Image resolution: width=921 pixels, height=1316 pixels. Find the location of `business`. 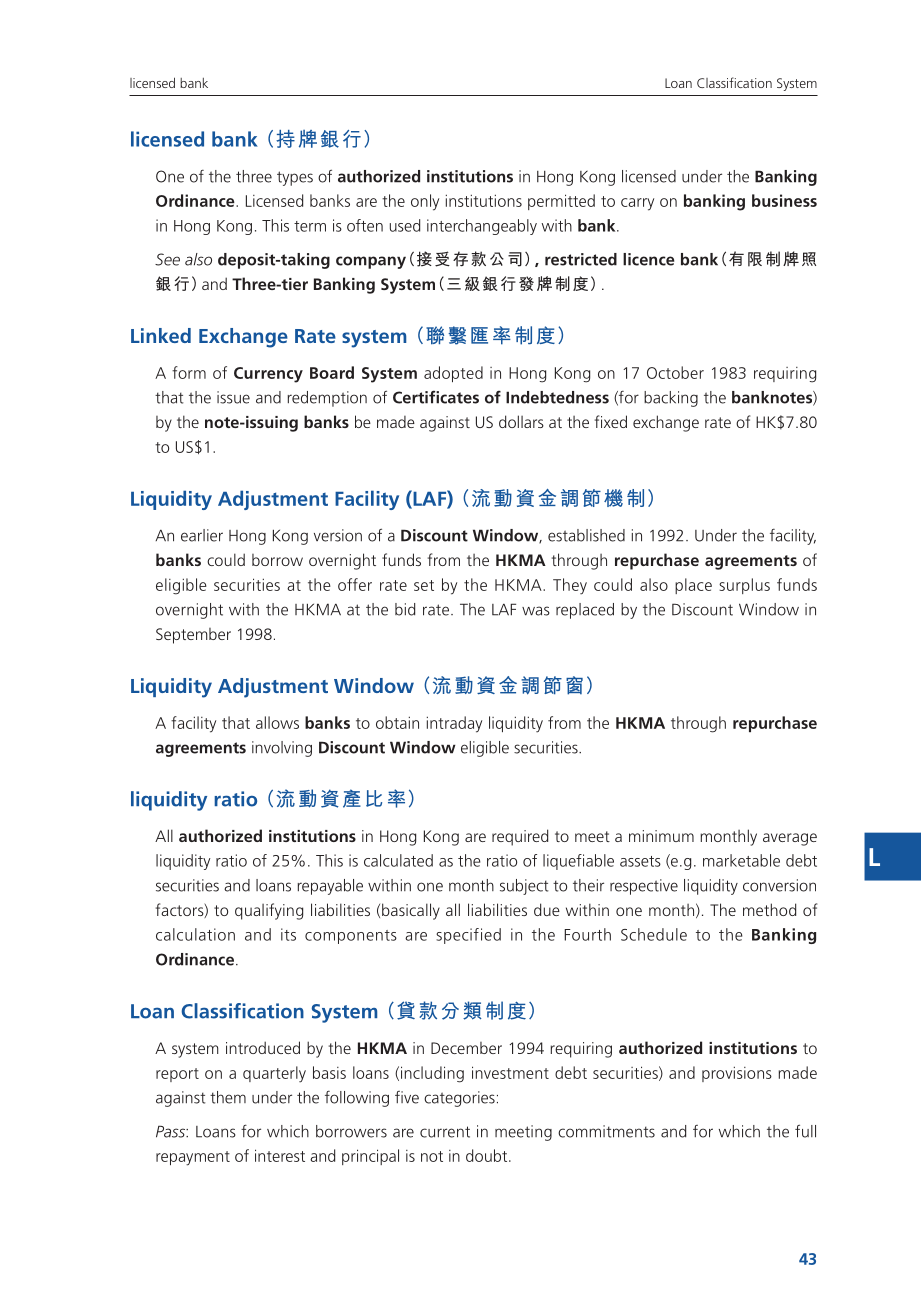

business is located at coordinates (784, 200).
